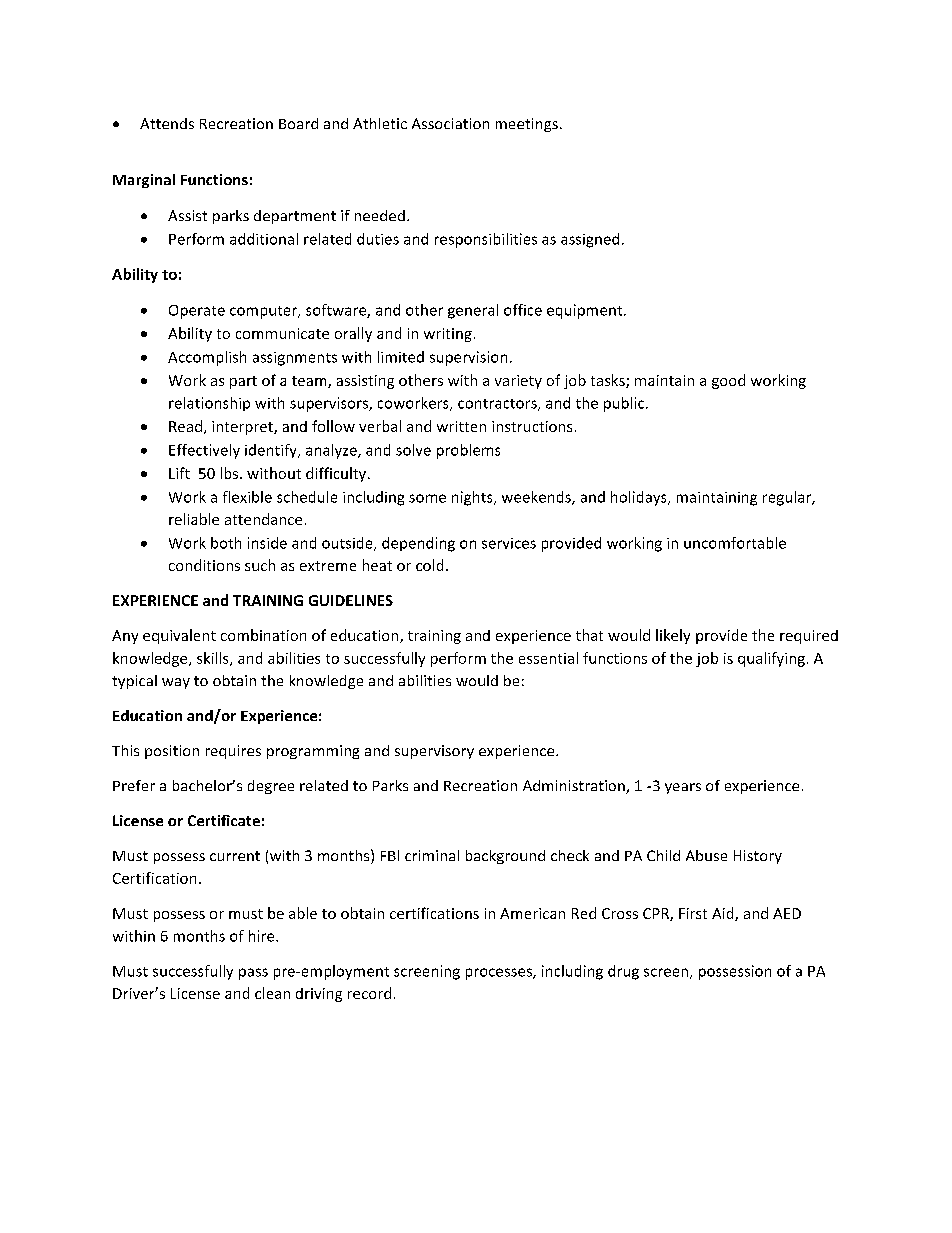  I want to click on Association, so click(450, 123).
